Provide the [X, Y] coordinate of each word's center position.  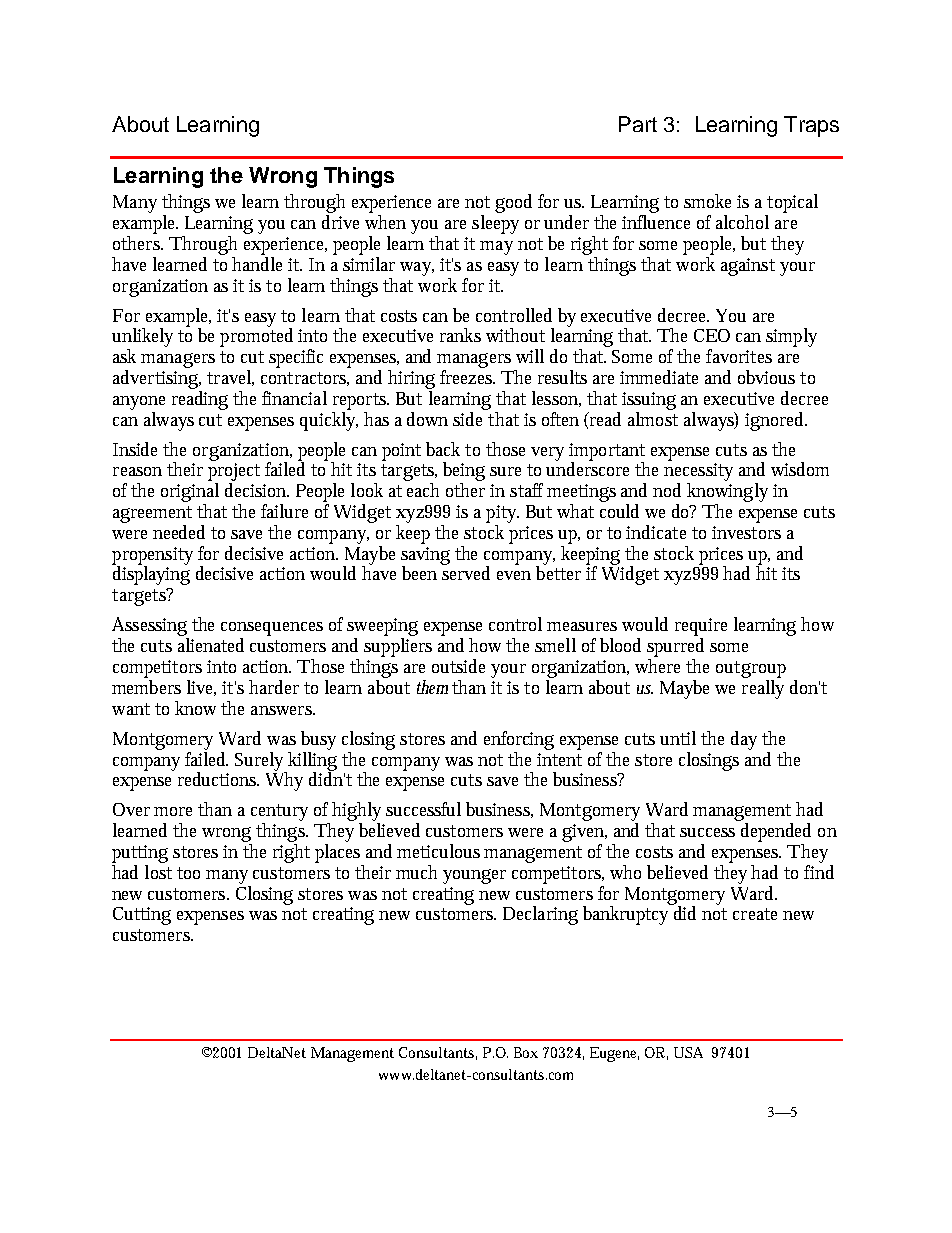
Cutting [142, 916]
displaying [151, 574]
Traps [811, 126]
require [701, 627]
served [466, 572]
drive [340, 222]
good [513, 203]
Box [526, 1052]
